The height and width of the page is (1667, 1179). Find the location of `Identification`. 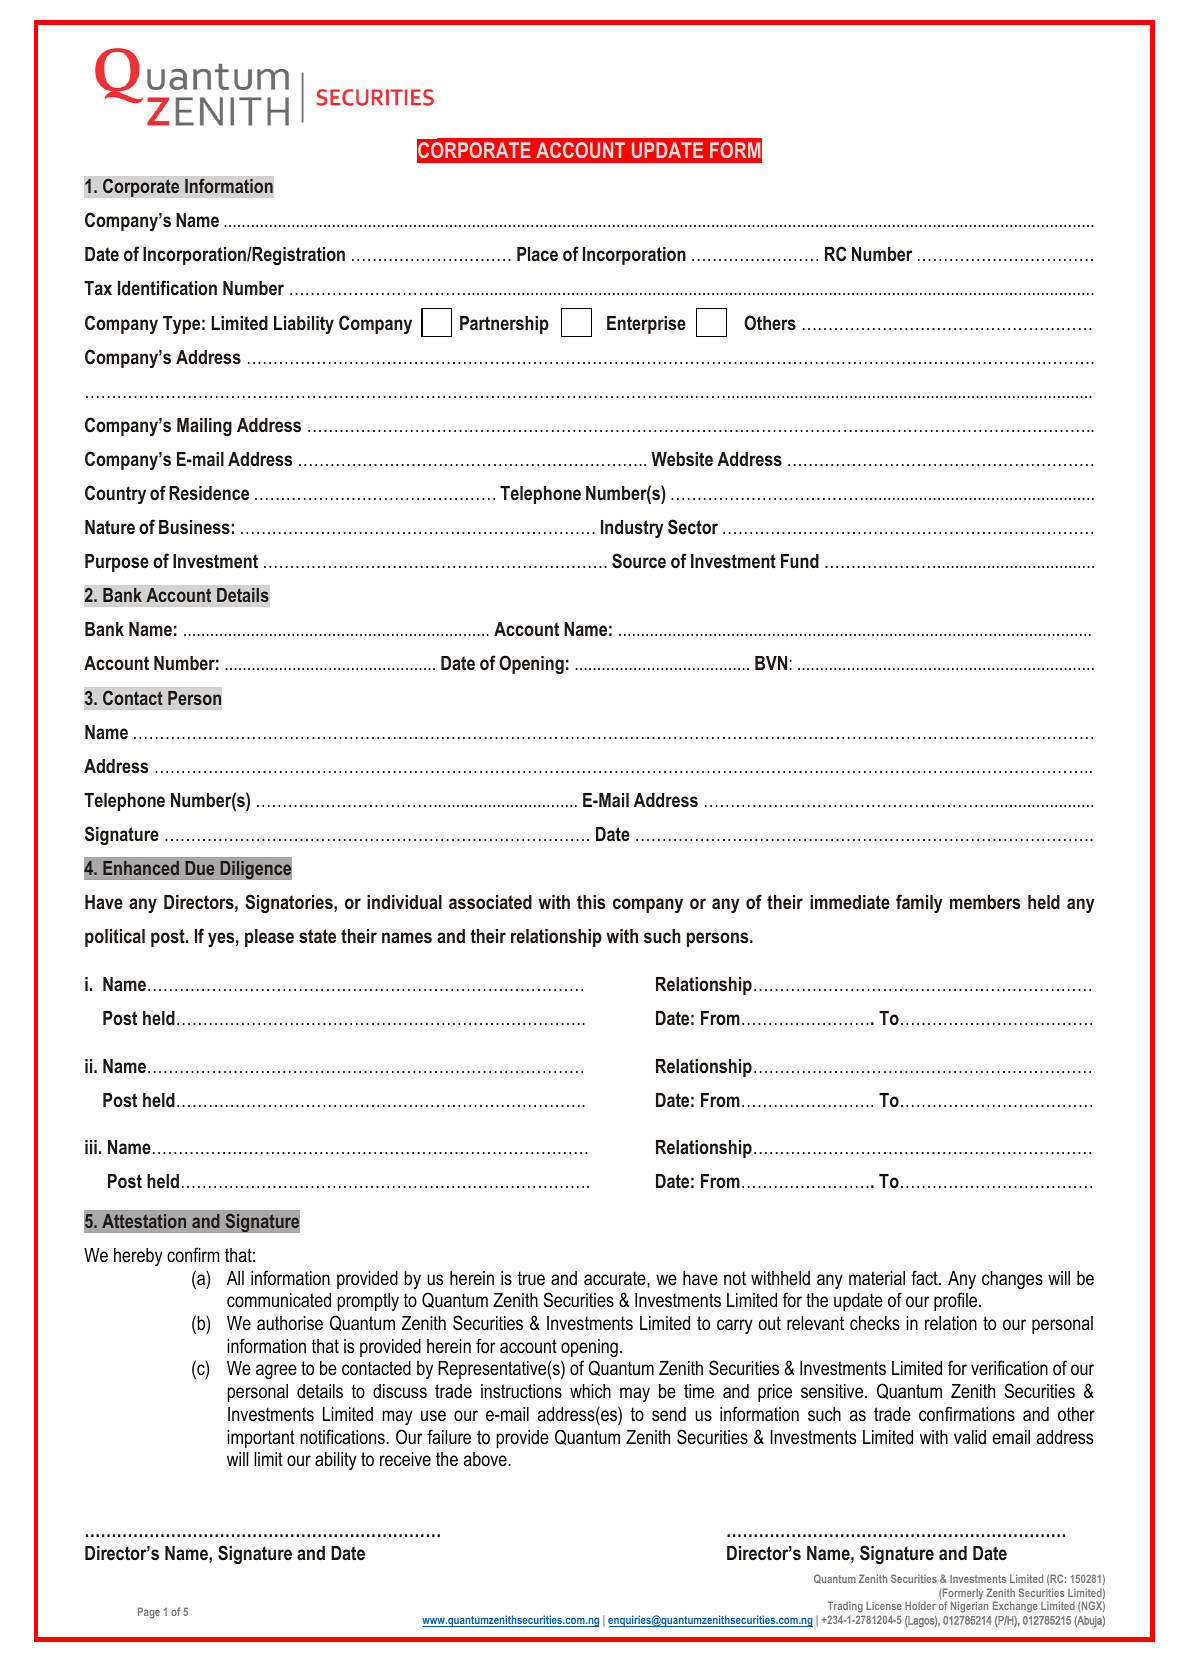

Identification is located at coordinates (167, 287).
